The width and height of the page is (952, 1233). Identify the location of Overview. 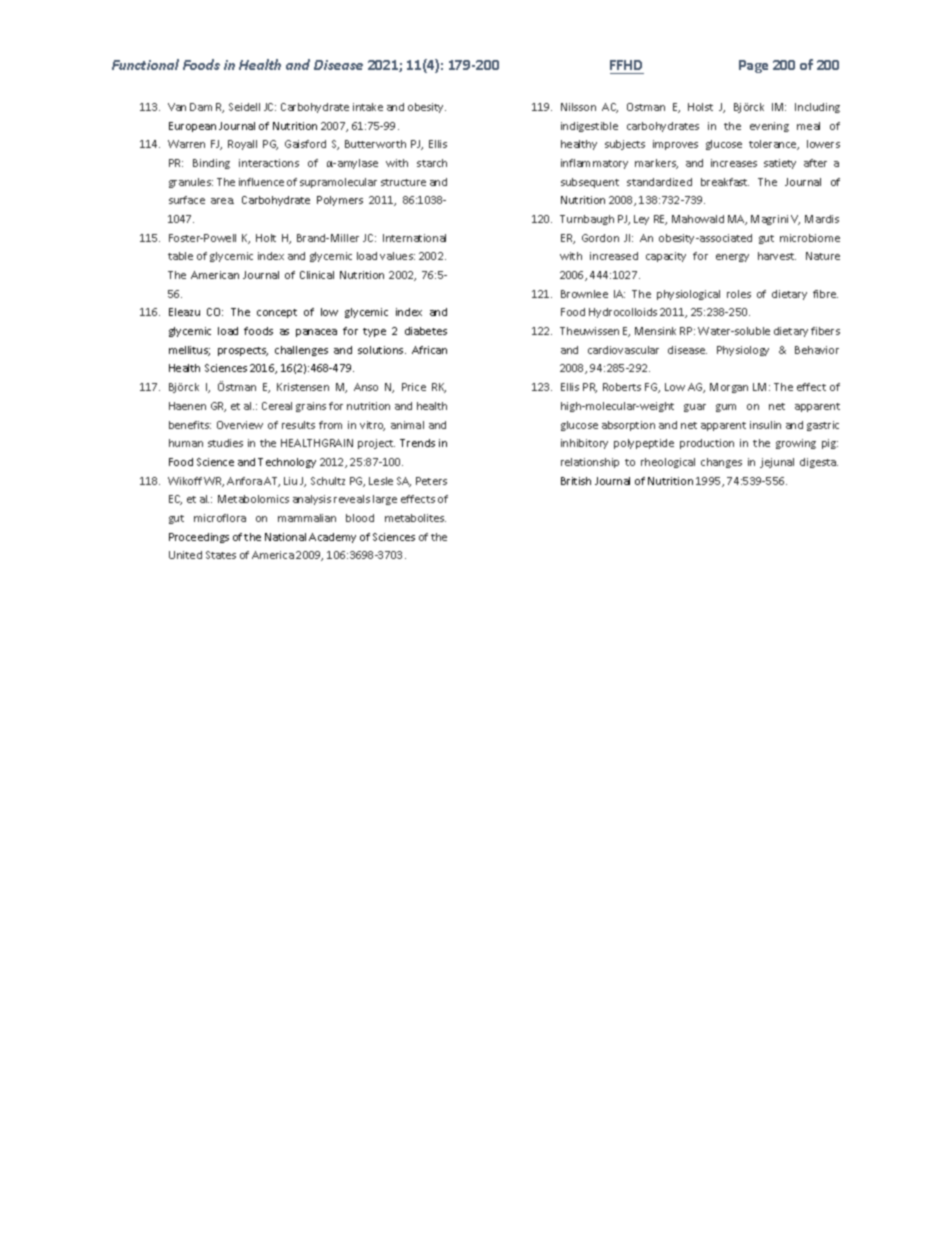
(240, 425).
